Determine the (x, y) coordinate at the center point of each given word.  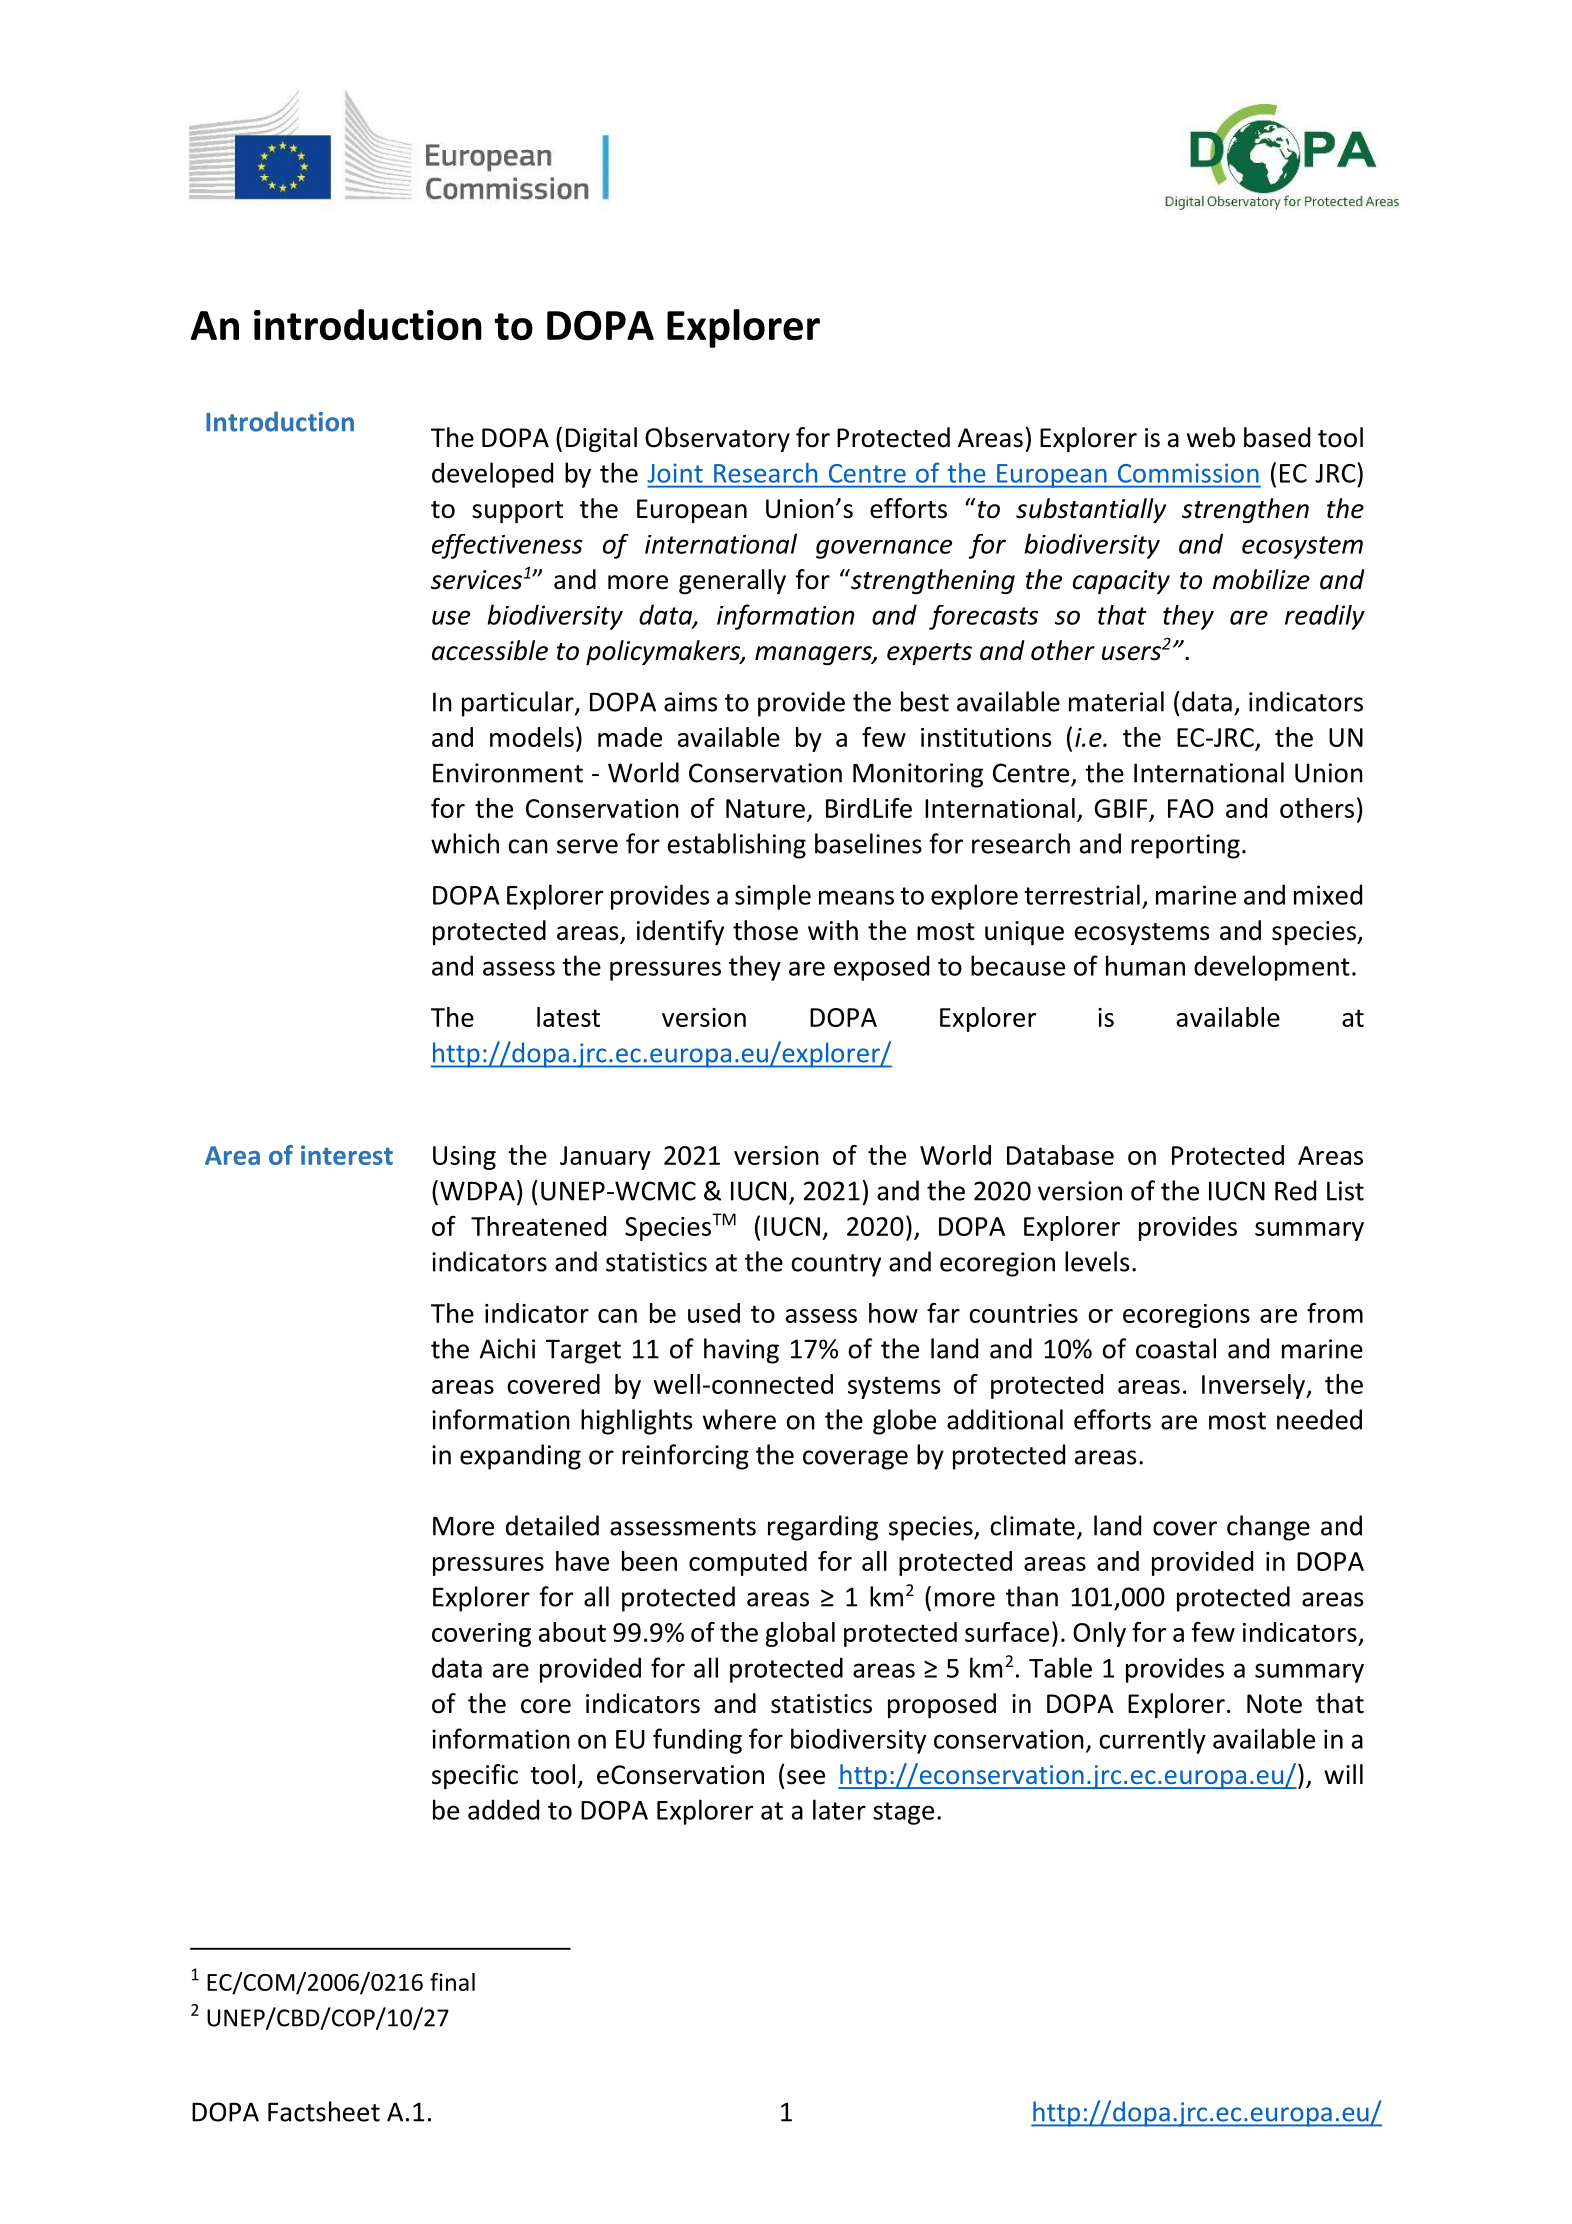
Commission (1188, 473)
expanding (520, 1457)
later (839, 1809)
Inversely (1255, 1386)
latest (568, 1017)
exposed (881, 968)
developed (492, 475)
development (1272, 968)
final (452, 1981)
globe (904, 1422)
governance (884, 549)
